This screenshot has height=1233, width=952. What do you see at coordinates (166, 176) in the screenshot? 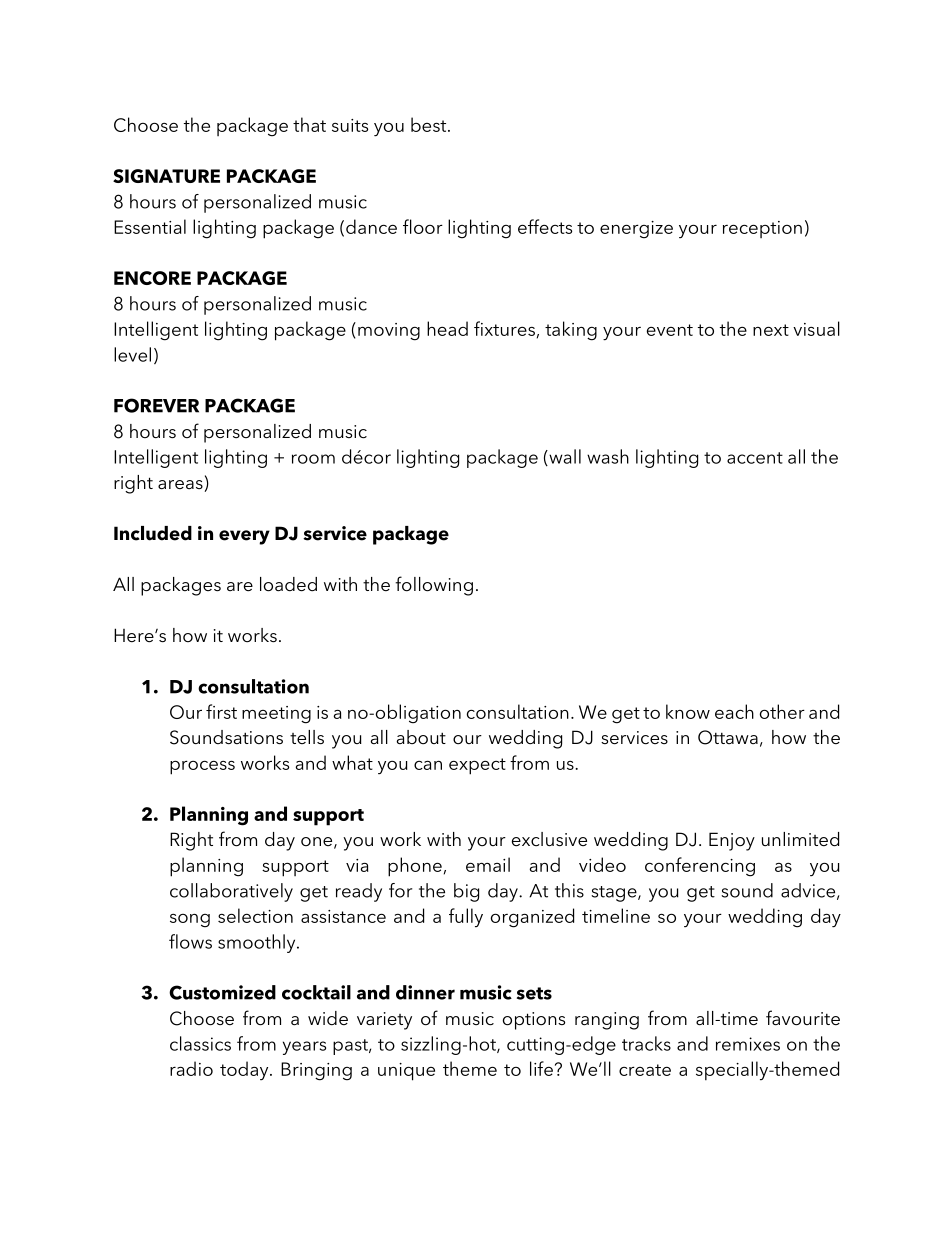
I see `SIGNATURE` at bounding box center [166, 176].
